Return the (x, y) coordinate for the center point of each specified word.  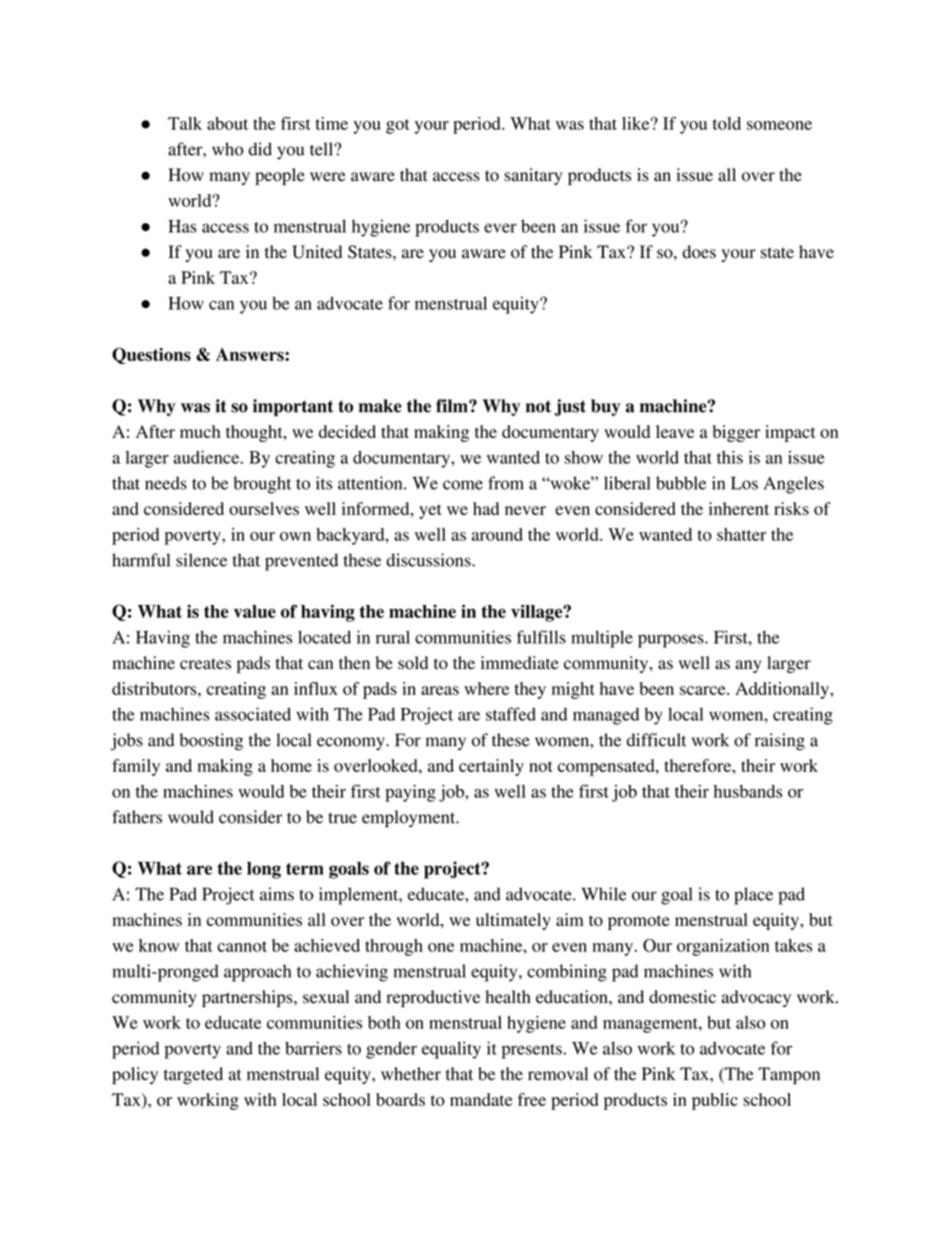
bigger (736, 433)
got (398, 126)
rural (393, 637)
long (264, 870)
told (727, 123)
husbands (748, 791)
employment (410, 819)
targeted (193, 1075)
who (227, 149)
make (380, 406)
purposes (672, 641)
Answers (251, 354)
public (715, 1101)
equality (451, 1050)
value (255, 611)
